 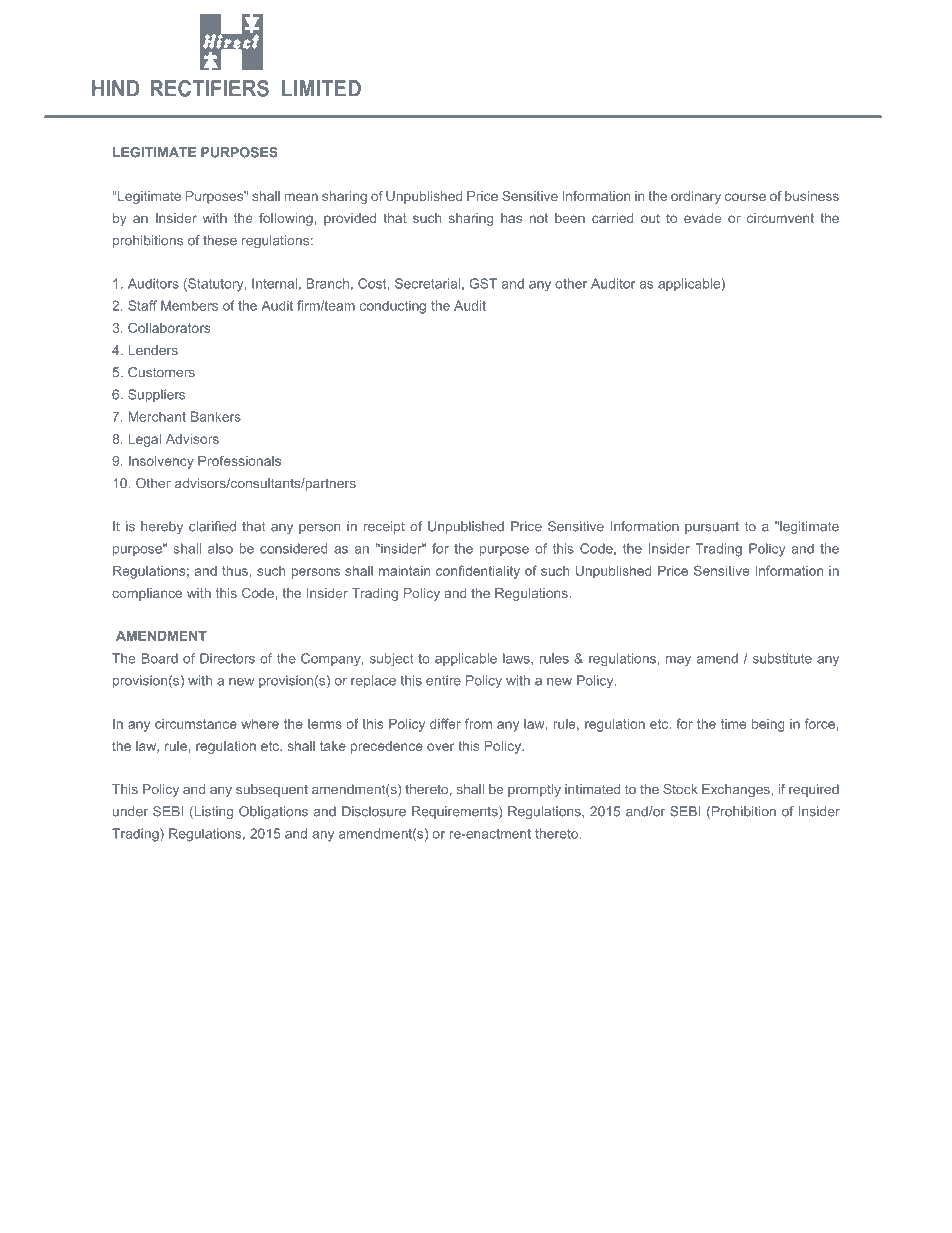 What do you see at coordinates (456, 812) in the screenshot?
I see `Requirements` at bounding box center [456, 812].
